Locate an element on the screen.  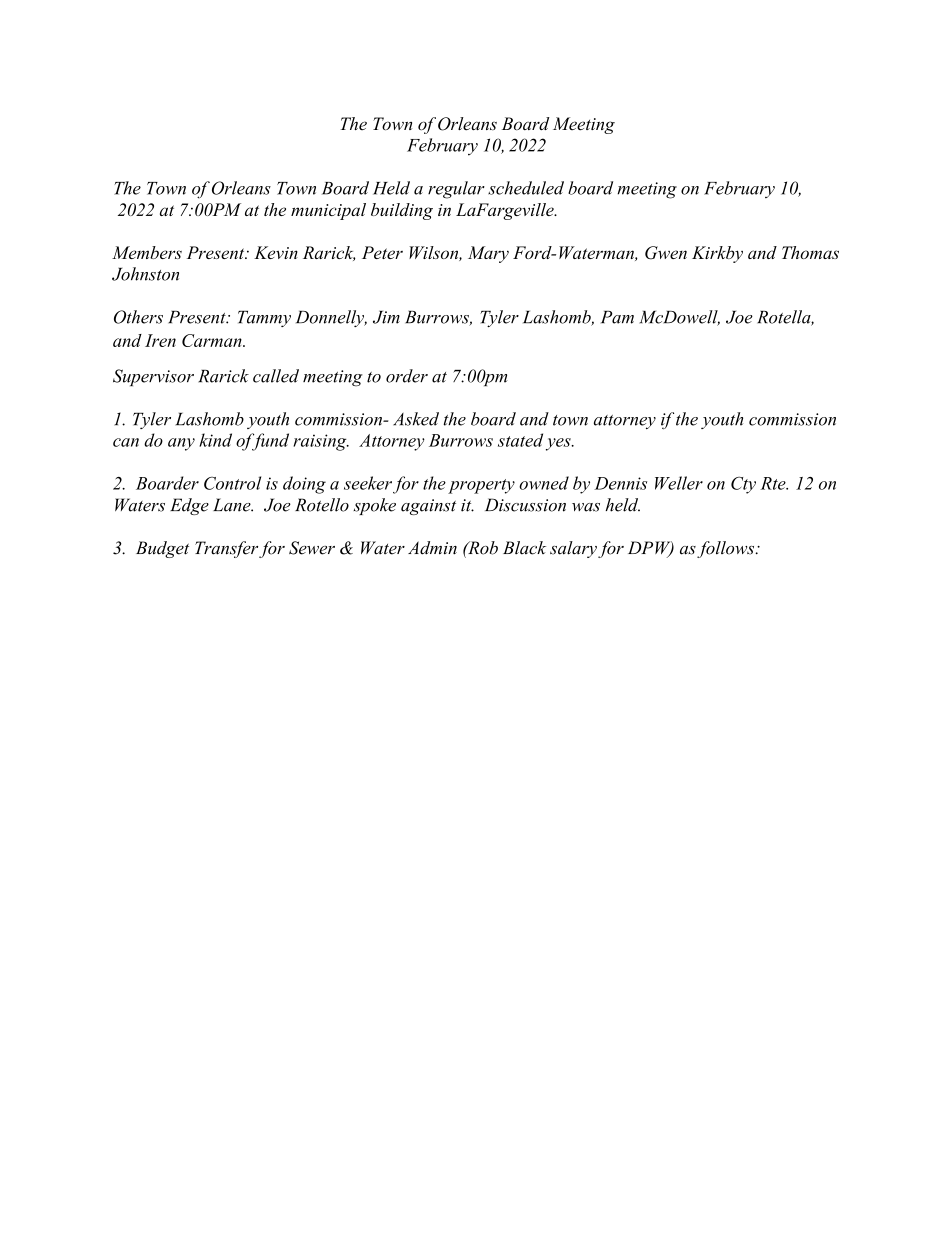
regular is located at coordinates (456, 190).
